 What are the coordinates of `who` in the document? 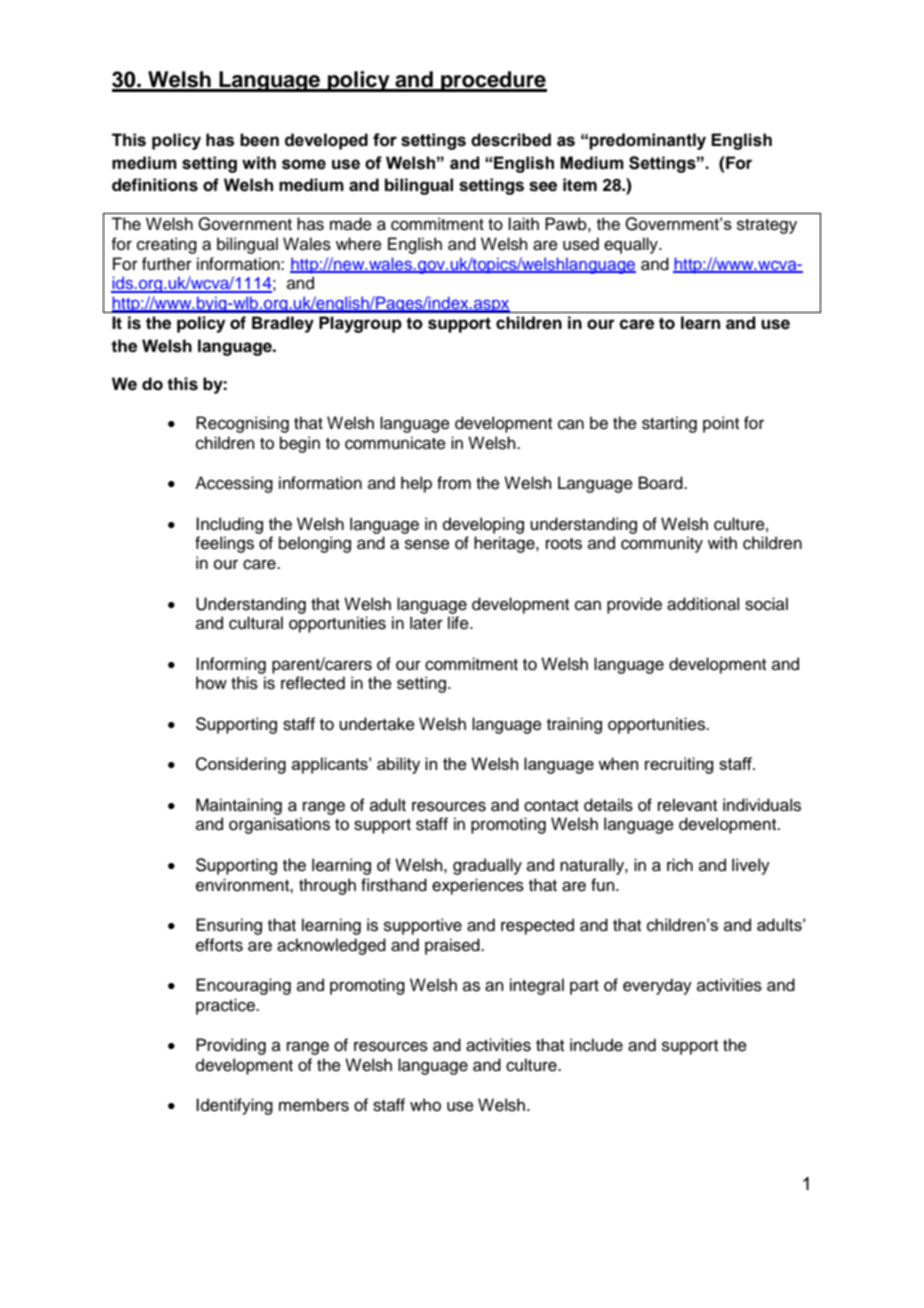 It's located at (425, 1105).
